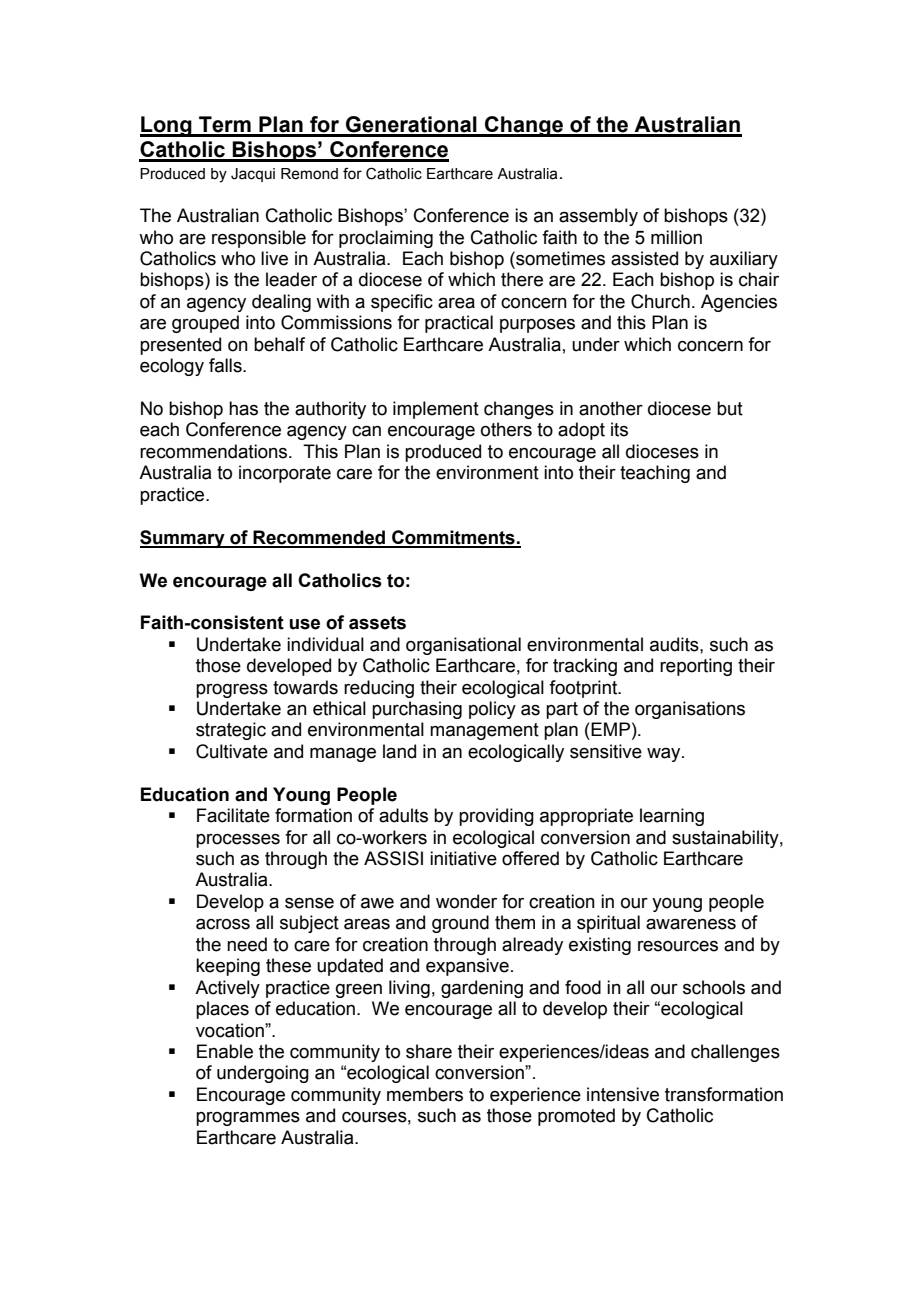 This document has width=924, height=1308. What do you see at coordinates (248, 1119) in the document?
I see `programmes` at bounding box center [248, 1119].
